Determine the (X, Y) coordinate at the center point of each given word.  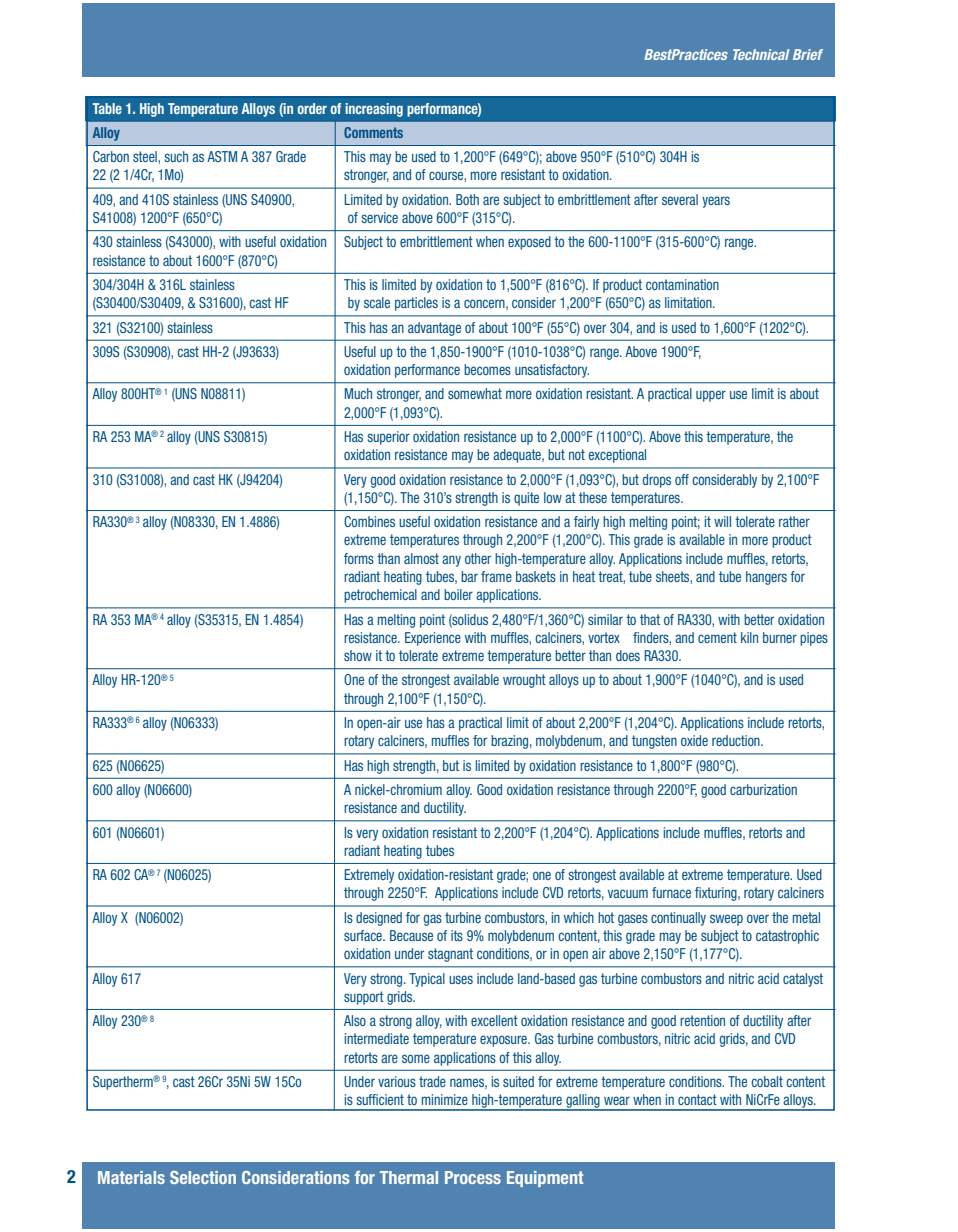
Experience (433, 639)
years (716, 202)
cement (717, 637)
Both (467, 199)
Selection (203, 1177)
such (176, 156)
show (358, 655)
